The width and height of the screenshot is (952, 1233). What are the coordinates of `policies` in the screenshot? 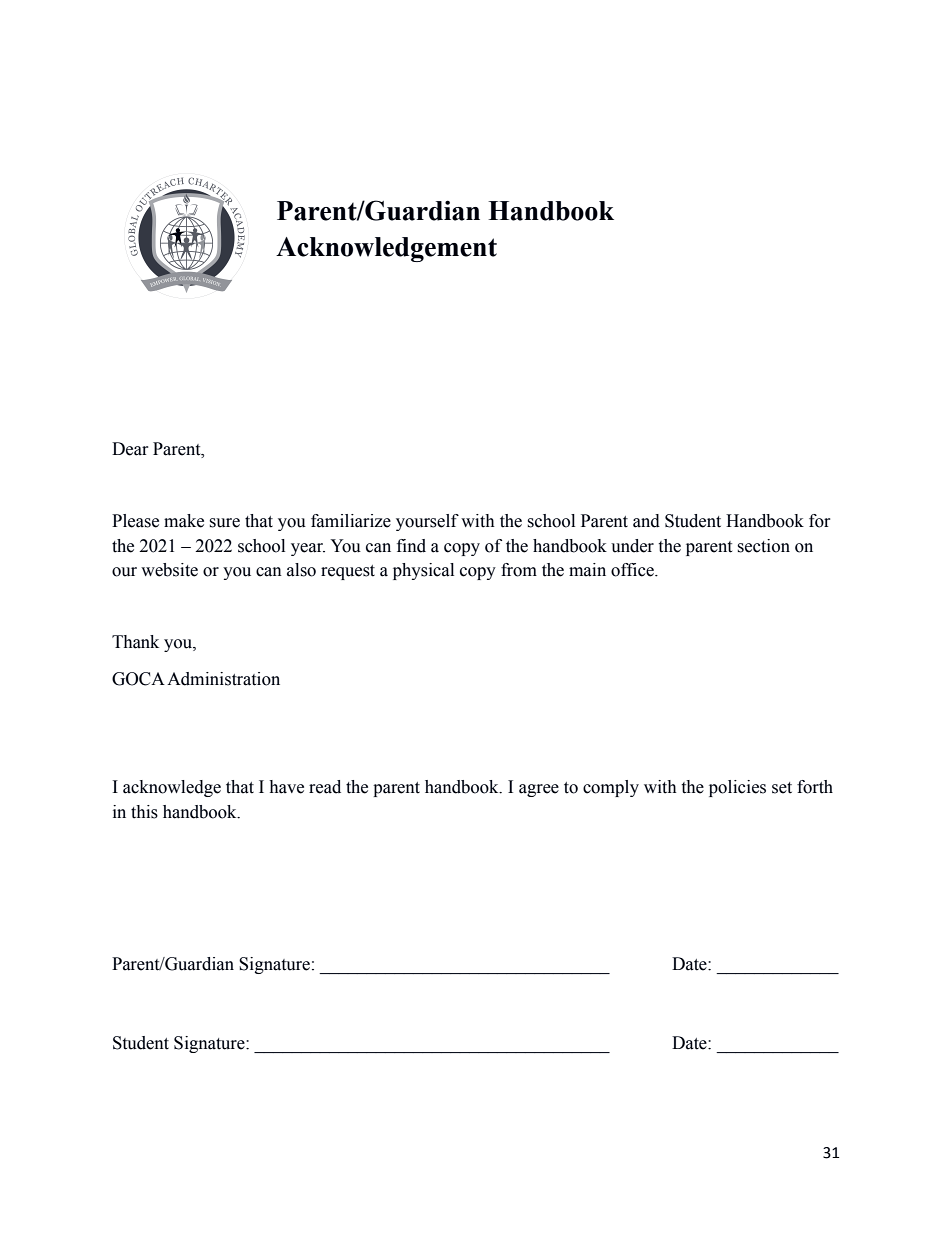 It's located at (737, 788).
